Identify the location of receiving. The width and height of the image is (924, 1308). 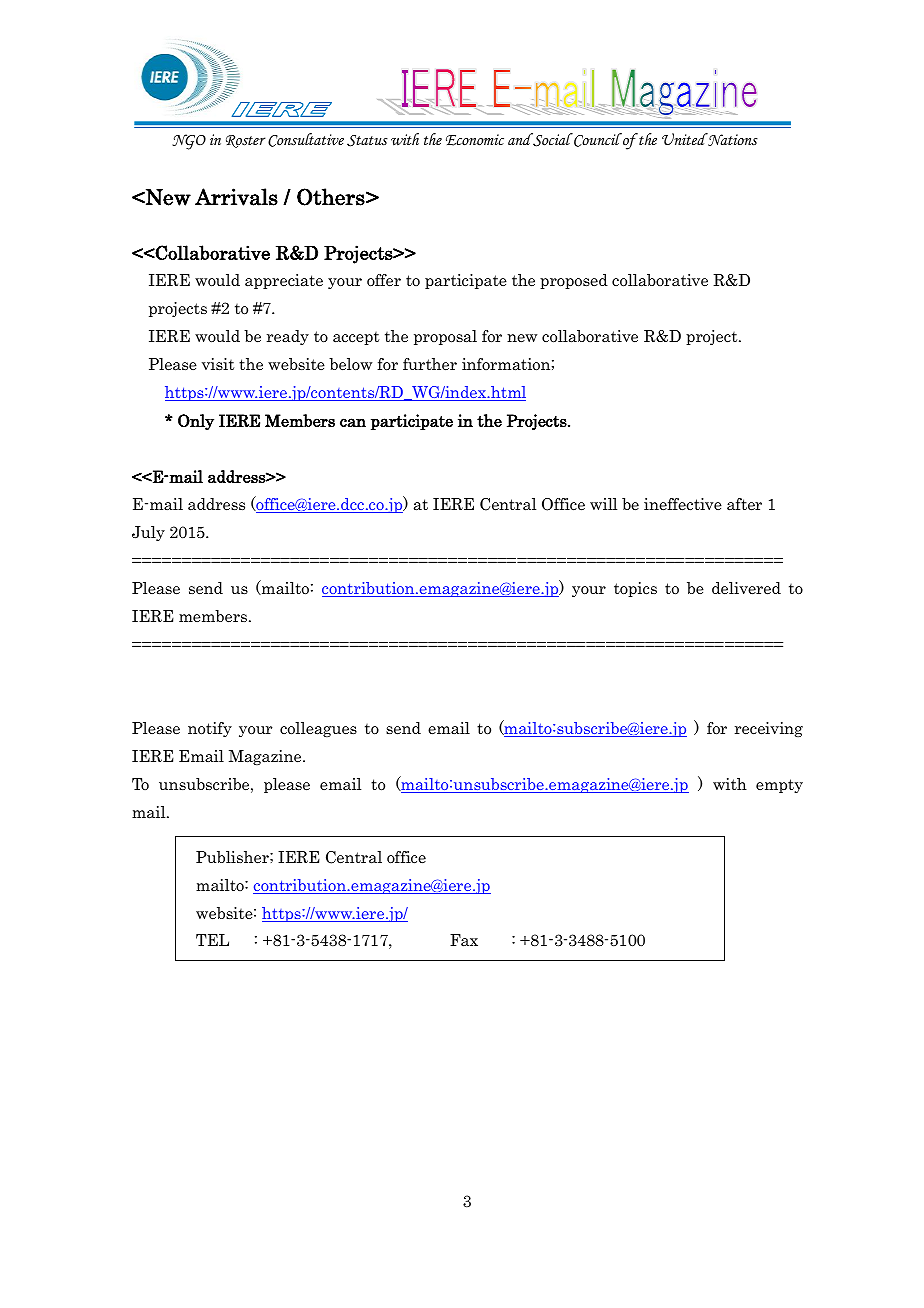
(769, 729).
